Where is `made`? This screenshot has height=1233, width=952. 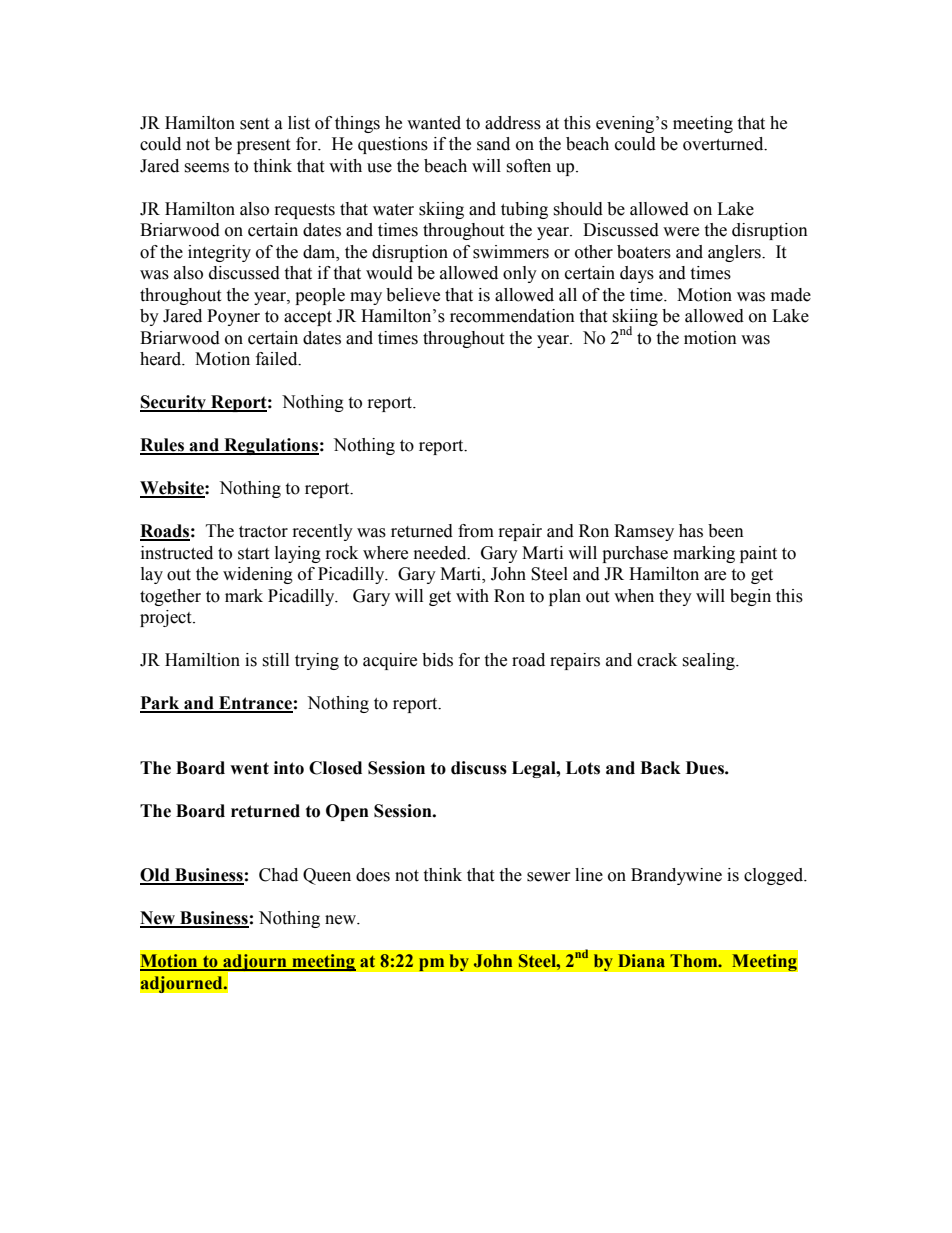
made is located at coordinates (791, 295).
